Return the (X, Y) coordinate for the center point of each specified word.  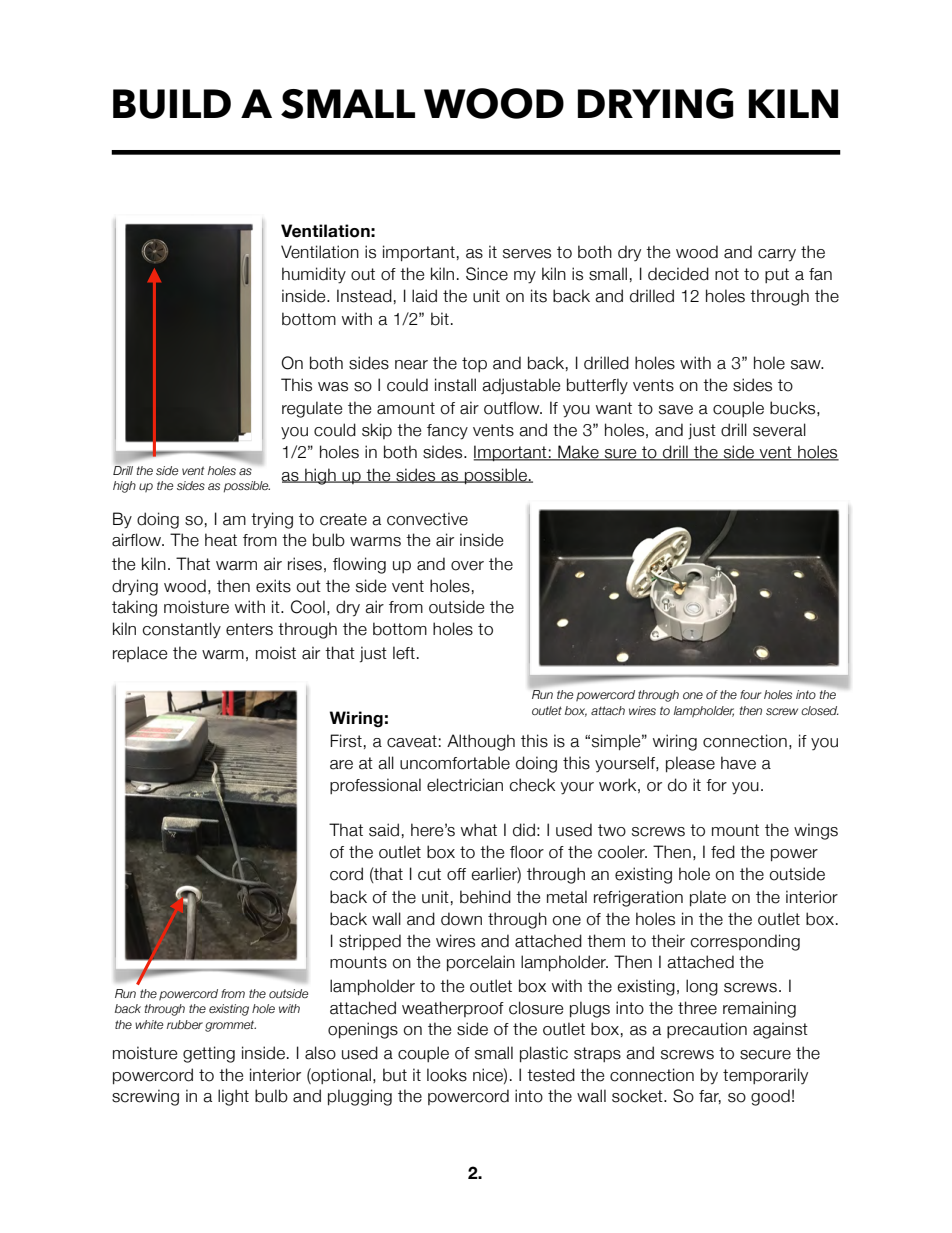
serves (527, 254)
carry (777, 255)
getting (209, 1054)
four (750, 694)
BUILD (172, 104)
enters (249, 629)
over (467, 566)
